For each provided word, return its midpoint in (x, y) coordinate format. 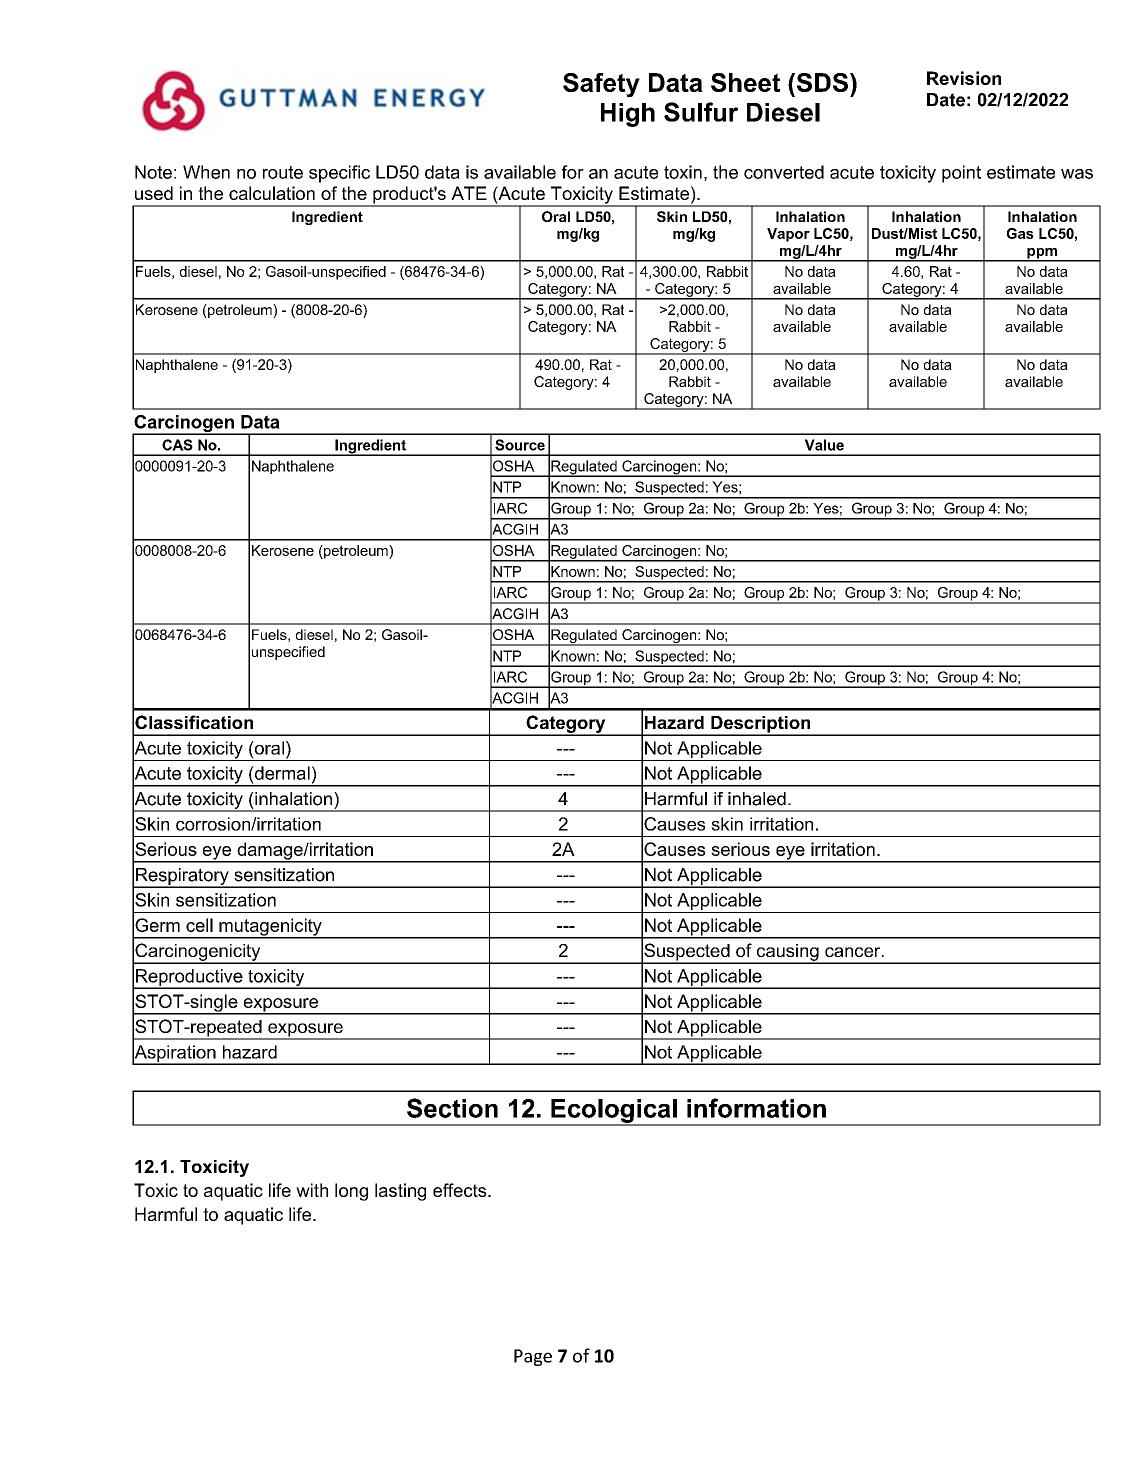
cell (199, 925)
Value (824, 445)
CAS (177, 445)
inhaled (757, 799)
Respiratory (182, 877)
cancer (854, 952)
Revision (964, 78)
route (283, 172)
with (312, 1190)
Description (761, 725)
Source (520, 445)
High (628, 115)
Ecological (614, 1112)
